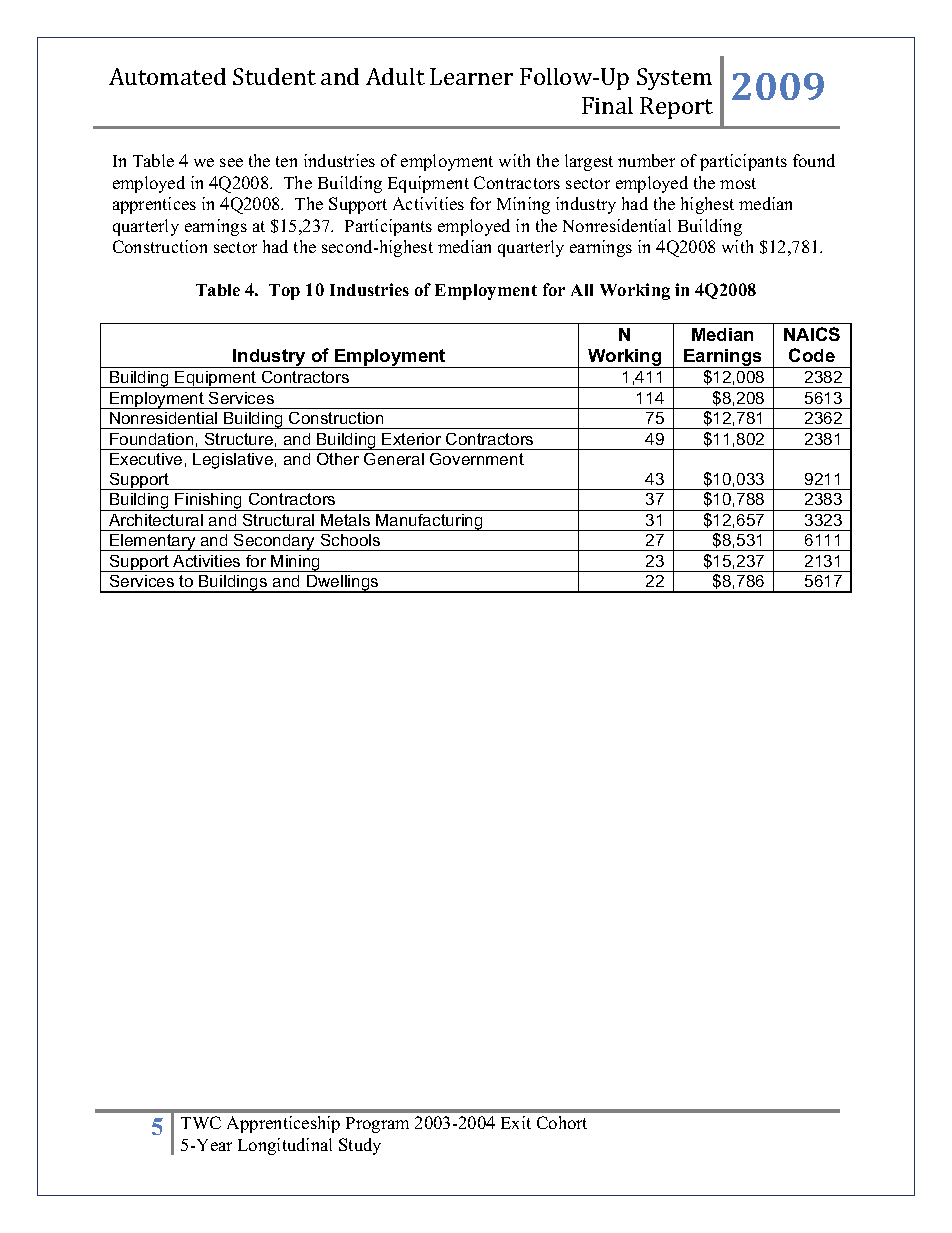  What do you see at coordinates (516, 1122) in the screenshot?
I see `Exit` at bounding box center [516, 1122].
